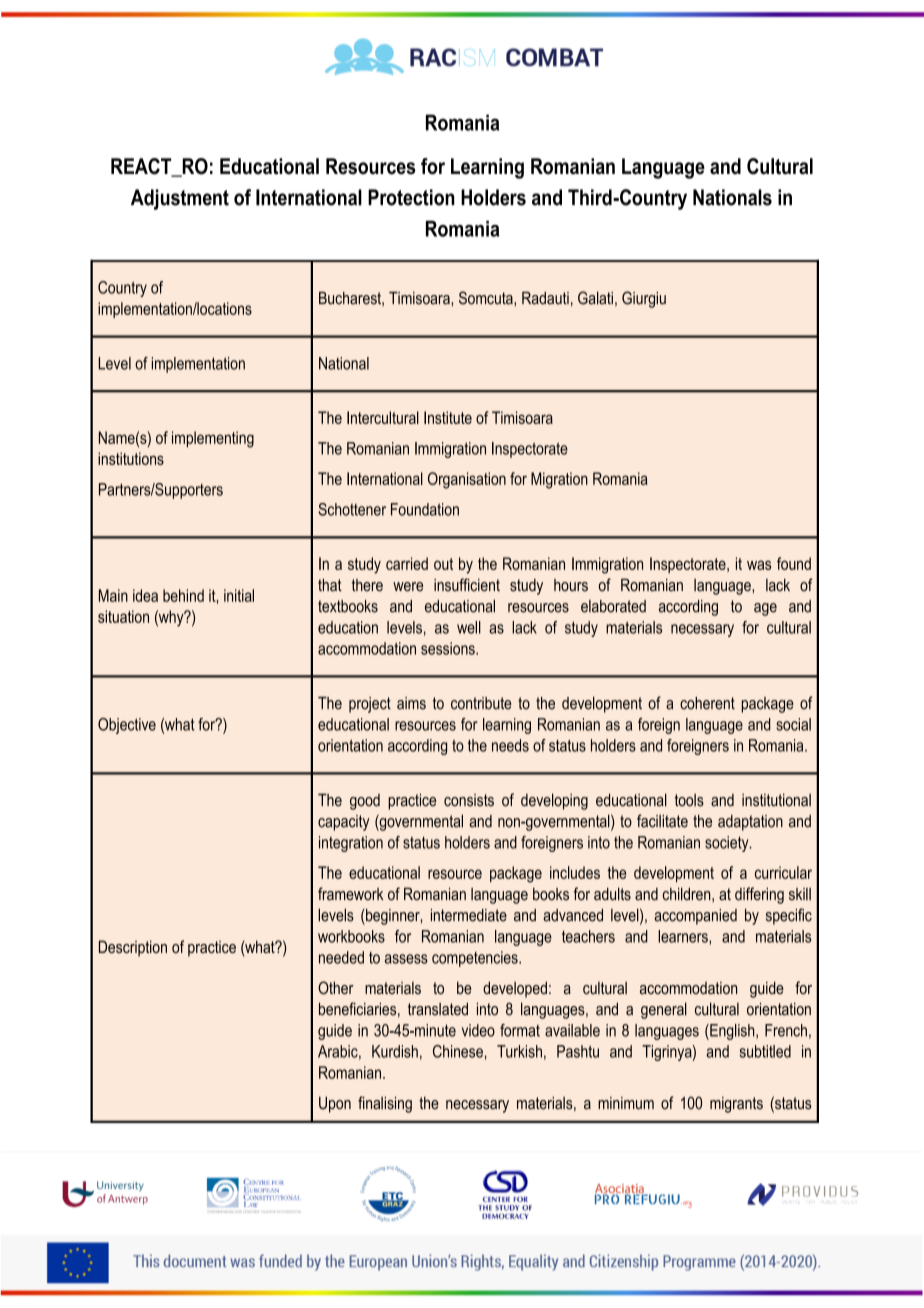 This document has height=1308, width=924. Describe the element at coordinates (458, 1051) in the document. I see `Chinese` at that location.
